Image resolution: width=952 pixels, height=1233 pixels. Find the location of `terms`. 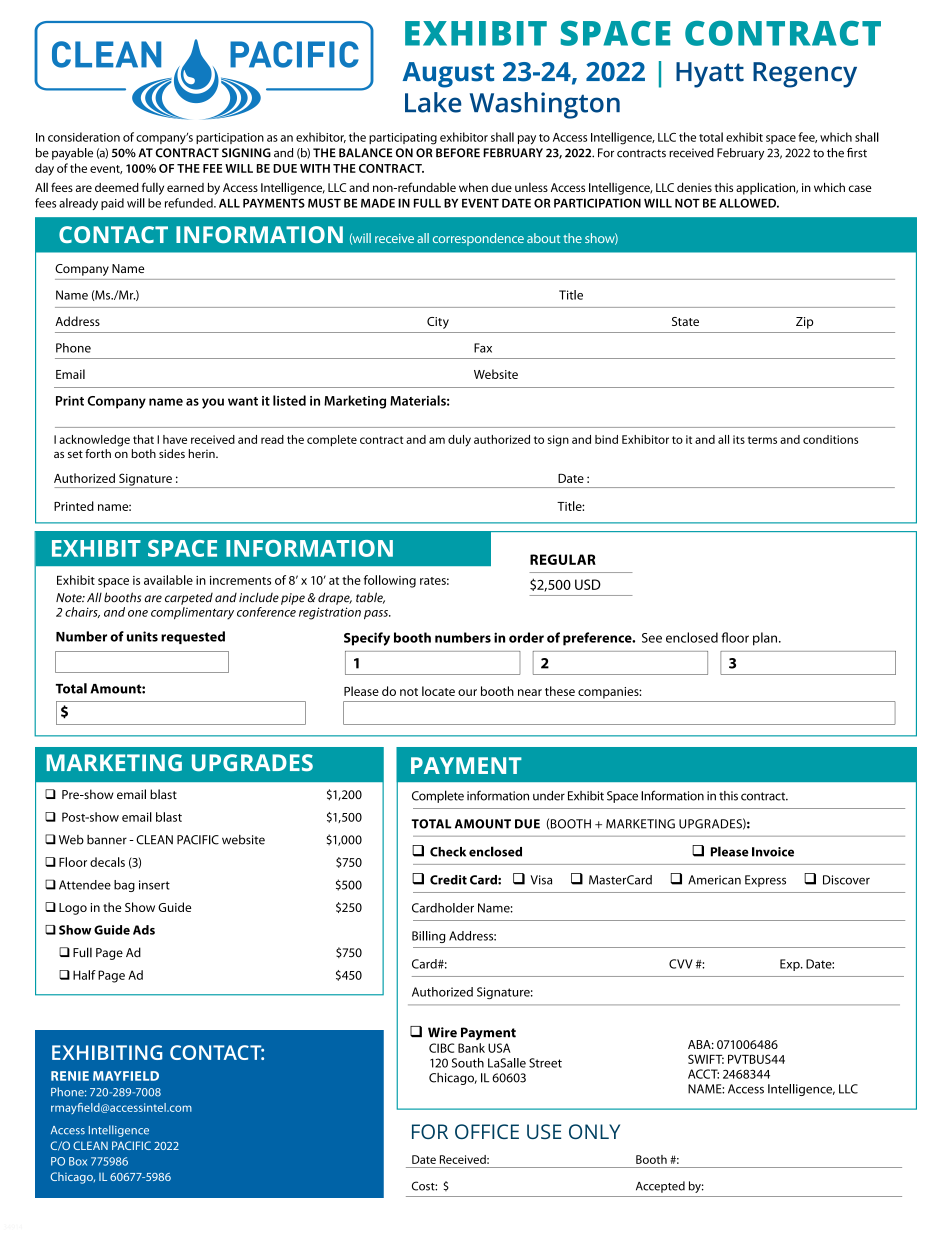

terms is located at coordinates (762, 440).
